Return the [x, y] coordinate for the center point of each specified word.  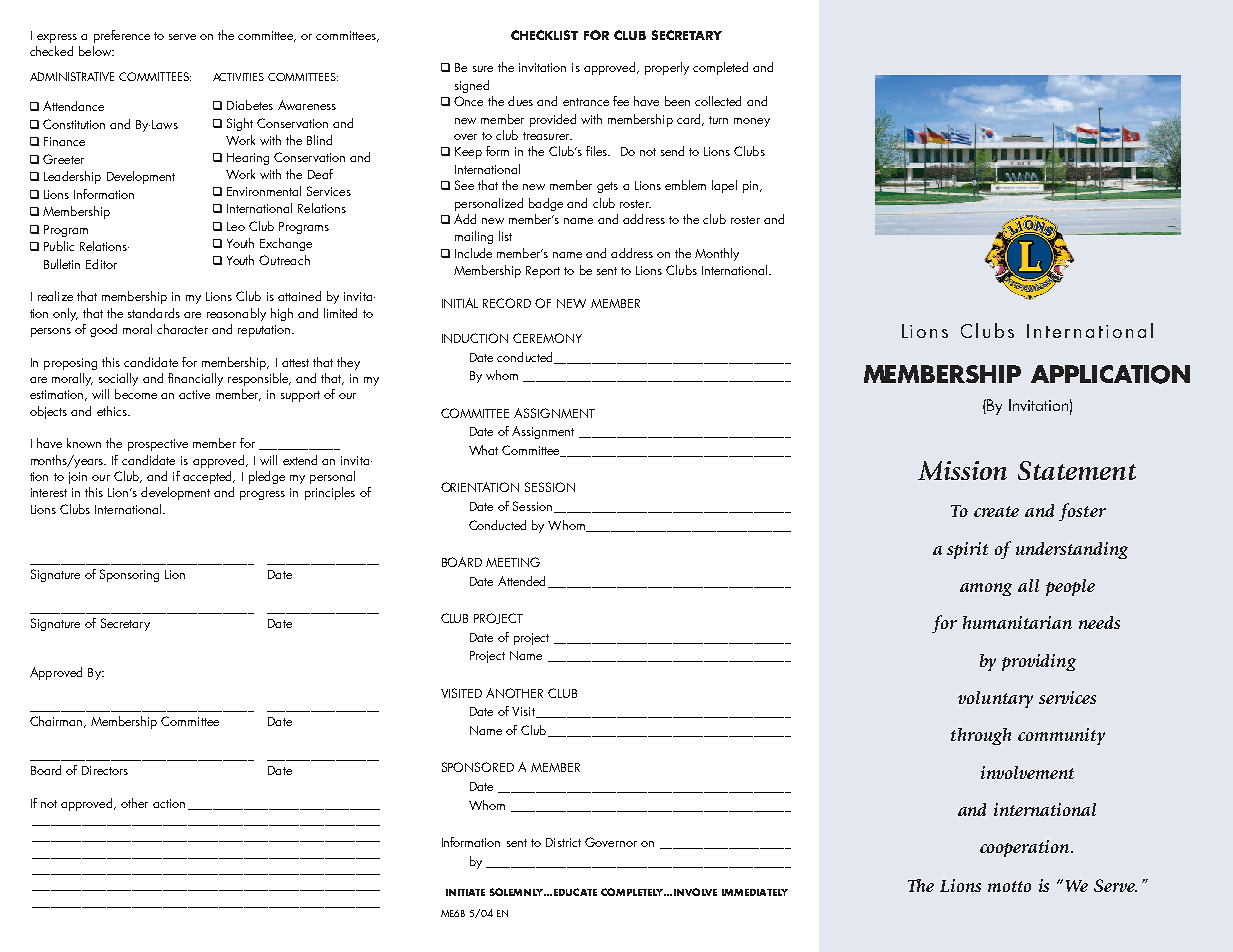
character [182, 329]
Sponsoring [129, 575]
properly [667, 68]
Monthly [717, 254]
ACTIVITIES [238, 77]
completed [720, 68]
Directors [105, 770]
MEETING [513, 562]
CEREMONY [547, 338]
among [986, 589]
